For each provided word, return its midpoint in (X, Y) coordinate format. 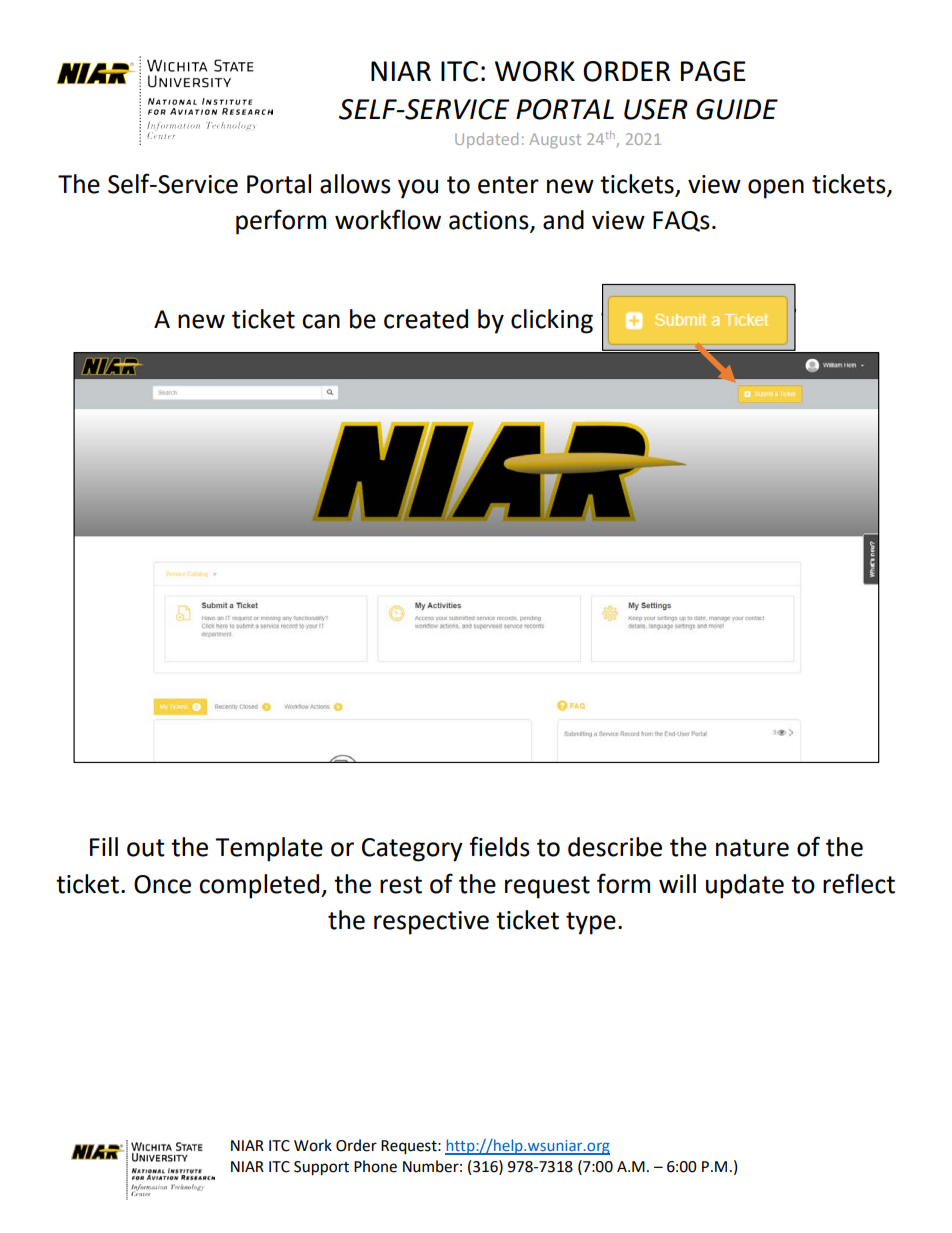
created (426, 319)
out (146, 848)
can (321, 321)
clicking (552, 321)
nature (752, 848)
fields (499, 846)
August (555, 140)
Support (321, 1168)
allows (355, 184)
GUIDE (737, 109)
